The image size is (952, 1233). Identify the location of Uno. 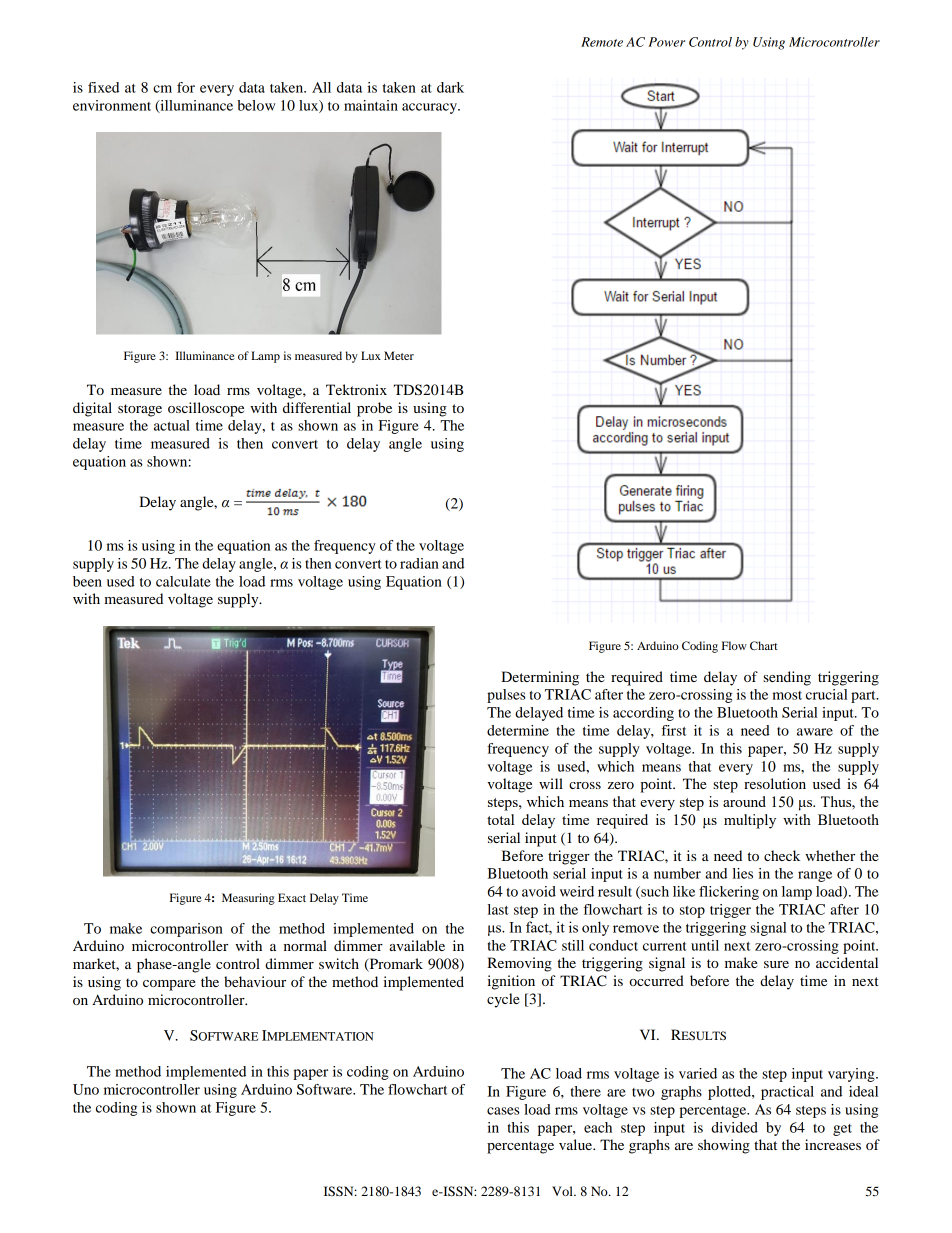
(86, 1089).
